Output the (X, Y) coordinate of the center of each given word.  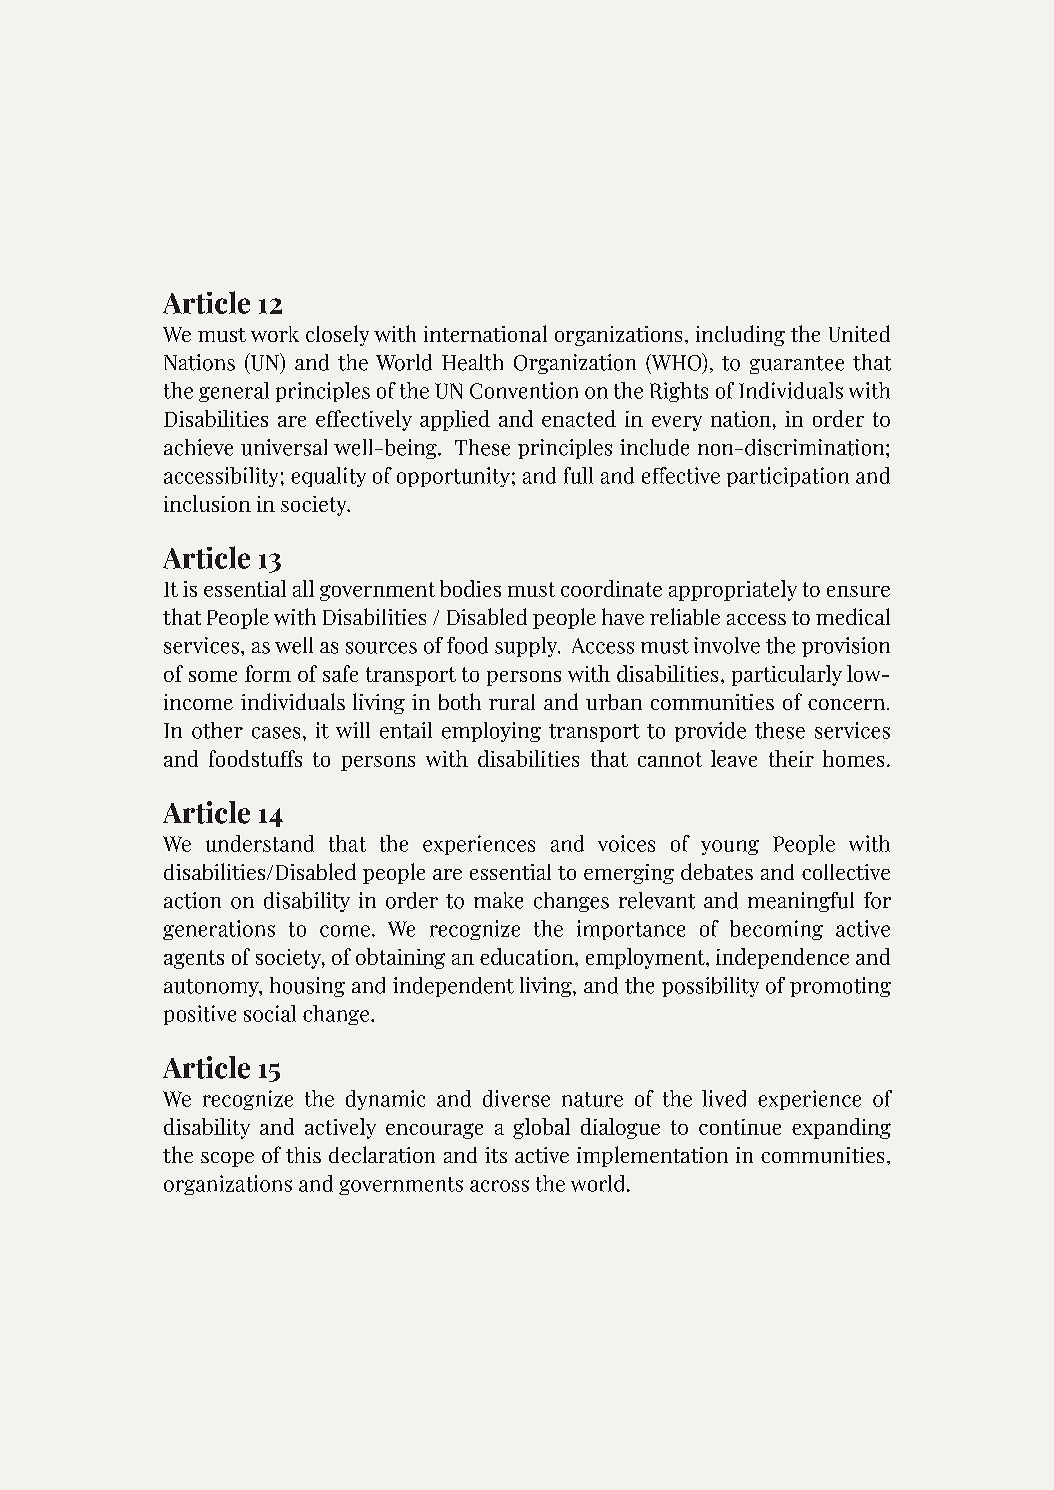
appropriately (733, 590)
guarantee (797, 365)
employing (491, 732)
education (528, 956)
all (303, 588)
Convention (524, 390)
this (303, 1155)
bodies (470, 588)
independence (782, 958)
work (275, 334)
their (791, 758)
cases (276, 733)
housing (307, 987)
